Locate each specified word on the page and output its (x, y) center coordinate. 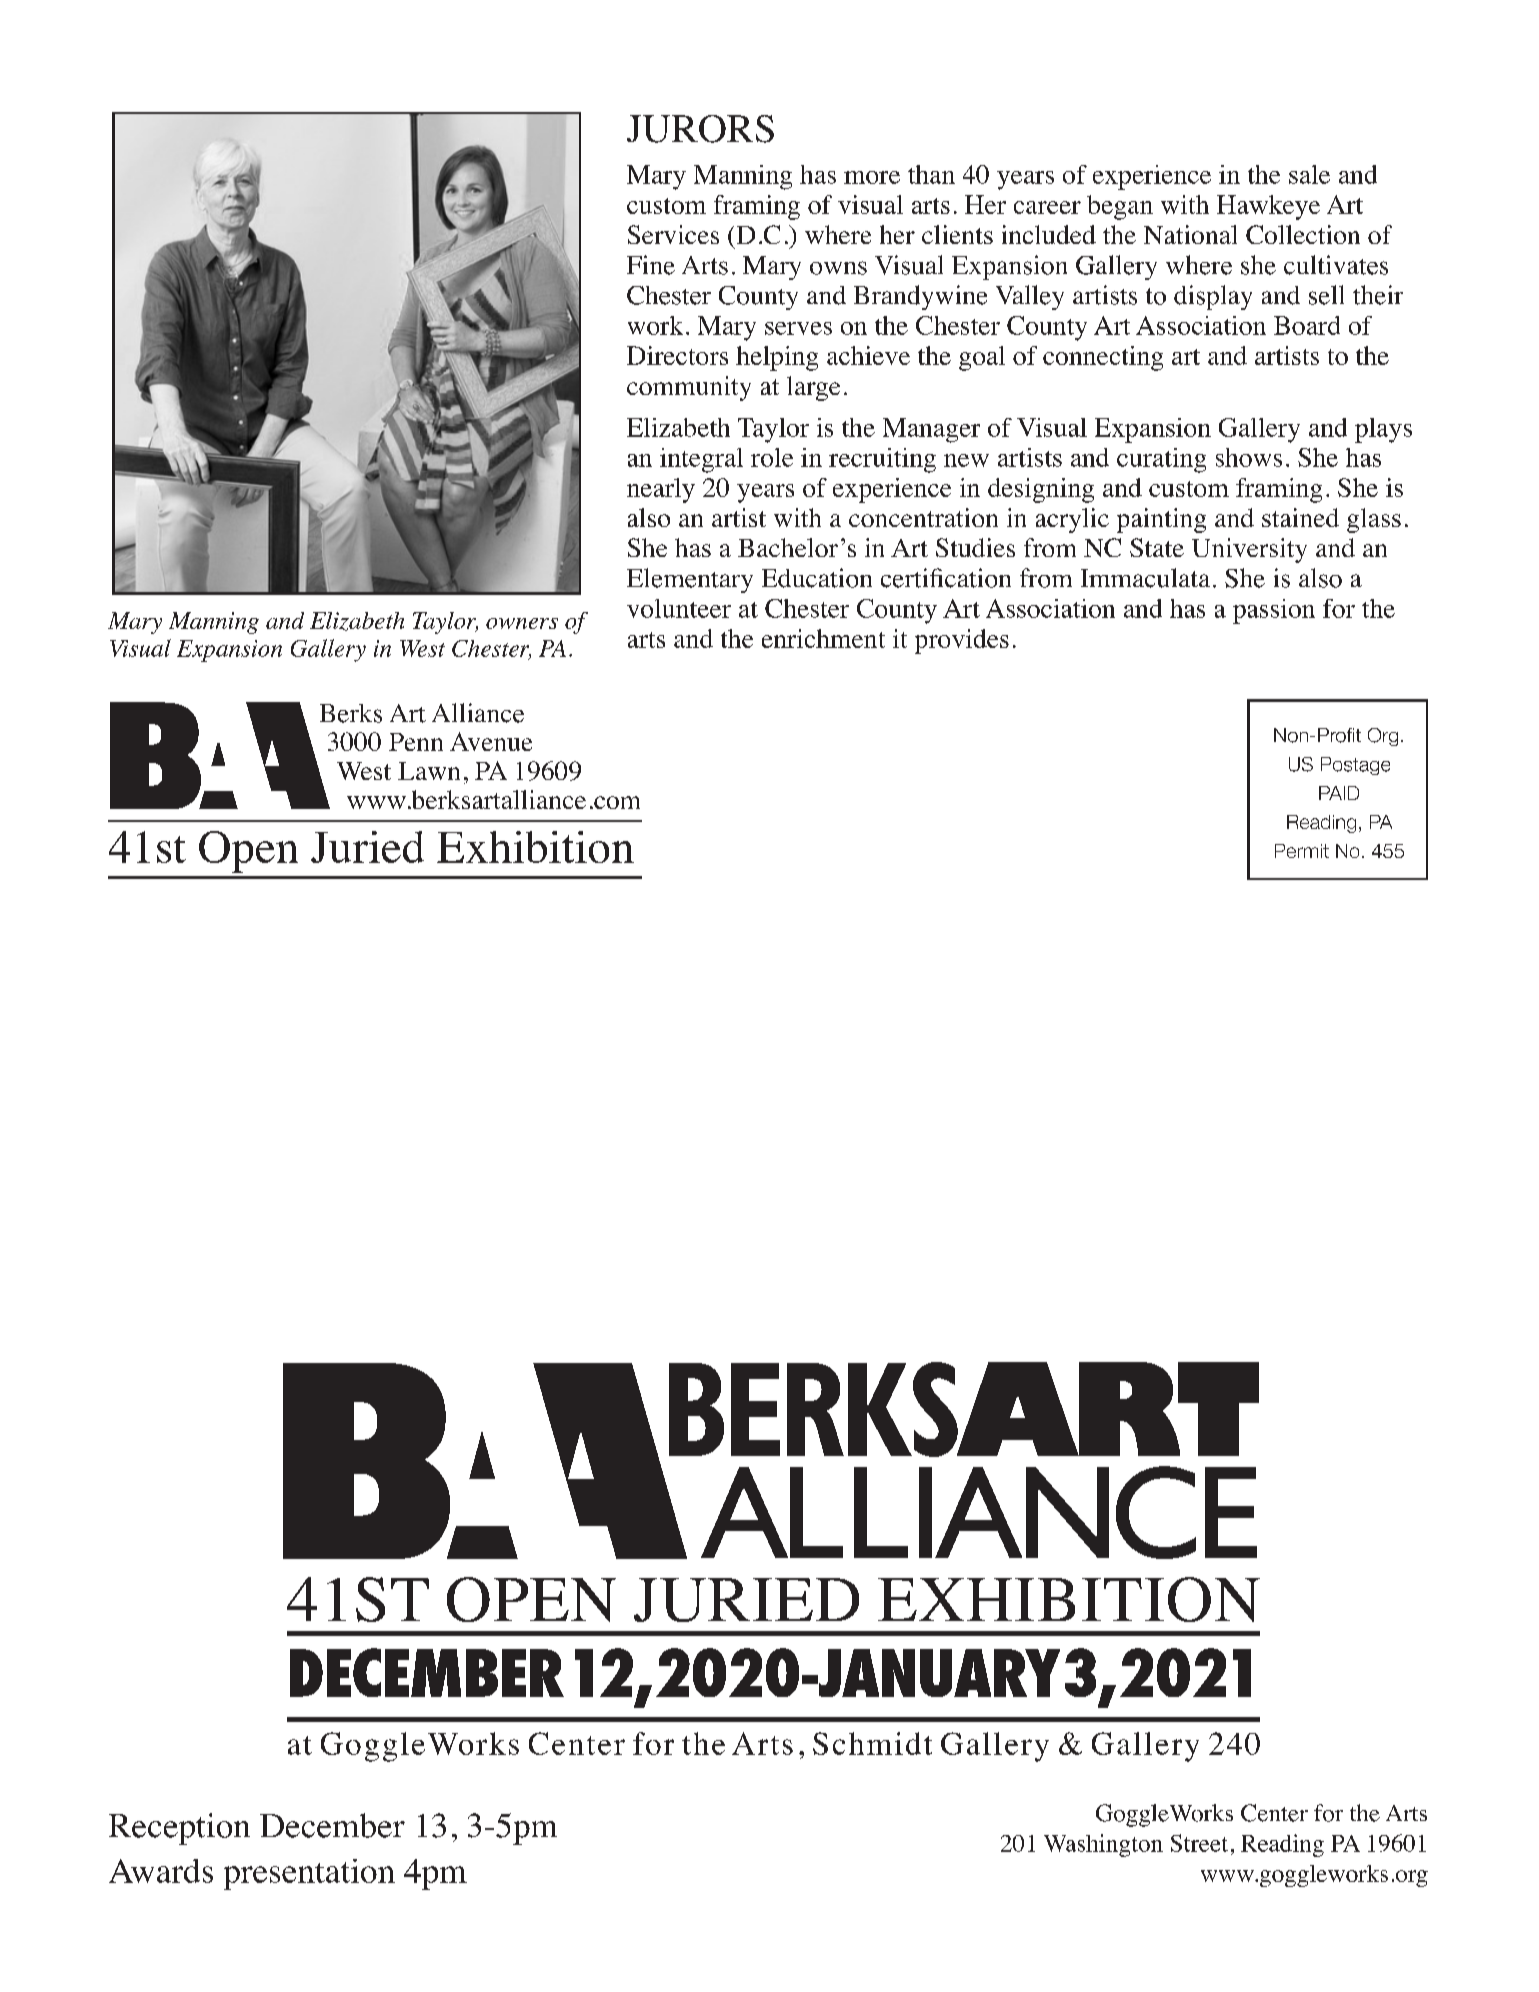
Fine (651, 265)
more (872, 177)
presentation (309, 1874)
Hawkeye (1268, 207)
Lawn (429, 771)
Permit (1302, 851)
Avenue (491, 741)
